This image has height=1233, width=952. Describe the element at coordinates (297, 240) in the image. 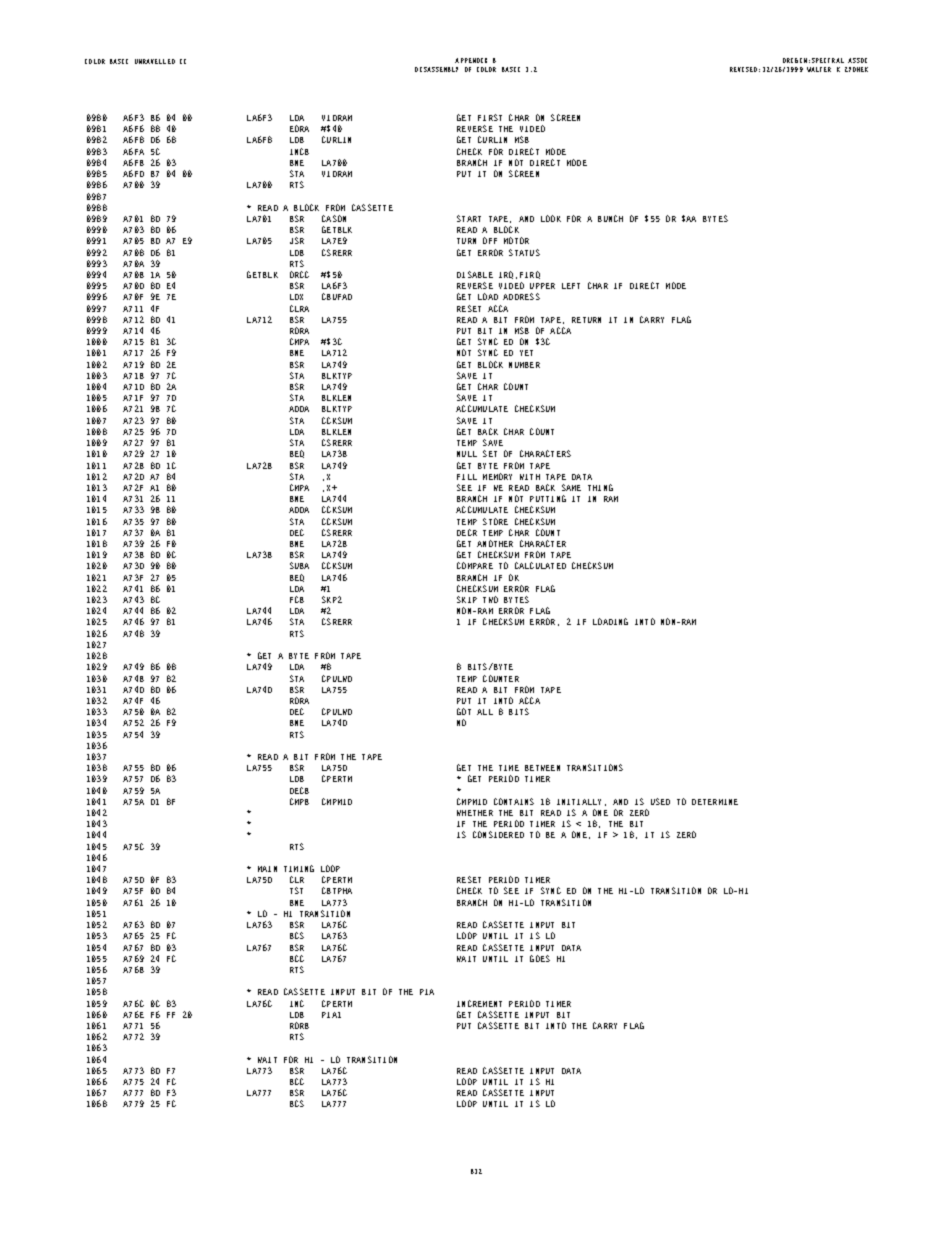

I see `JSR` at that location.
